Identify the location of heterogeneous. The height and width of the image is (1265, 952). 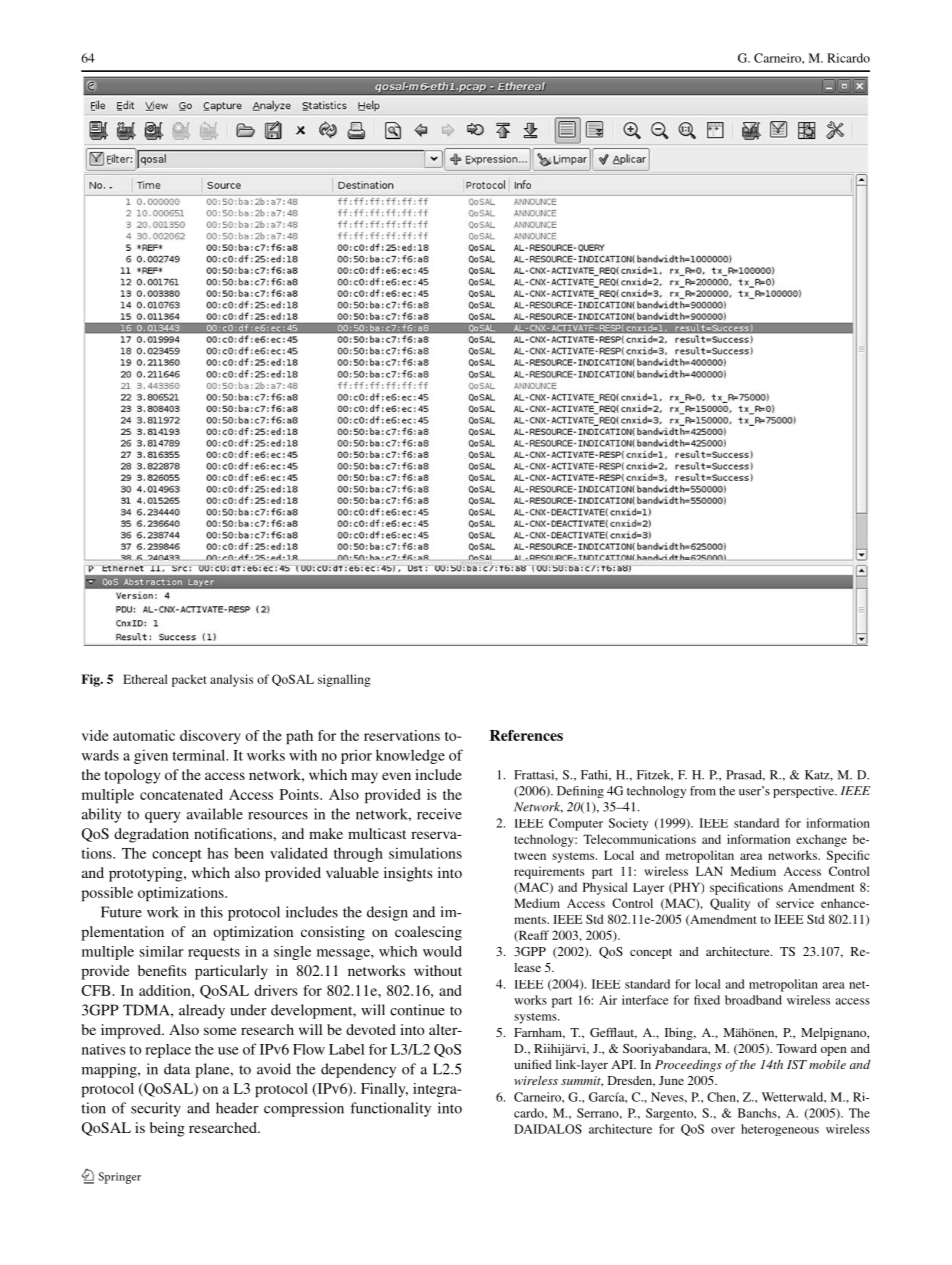
(780, 1130).
